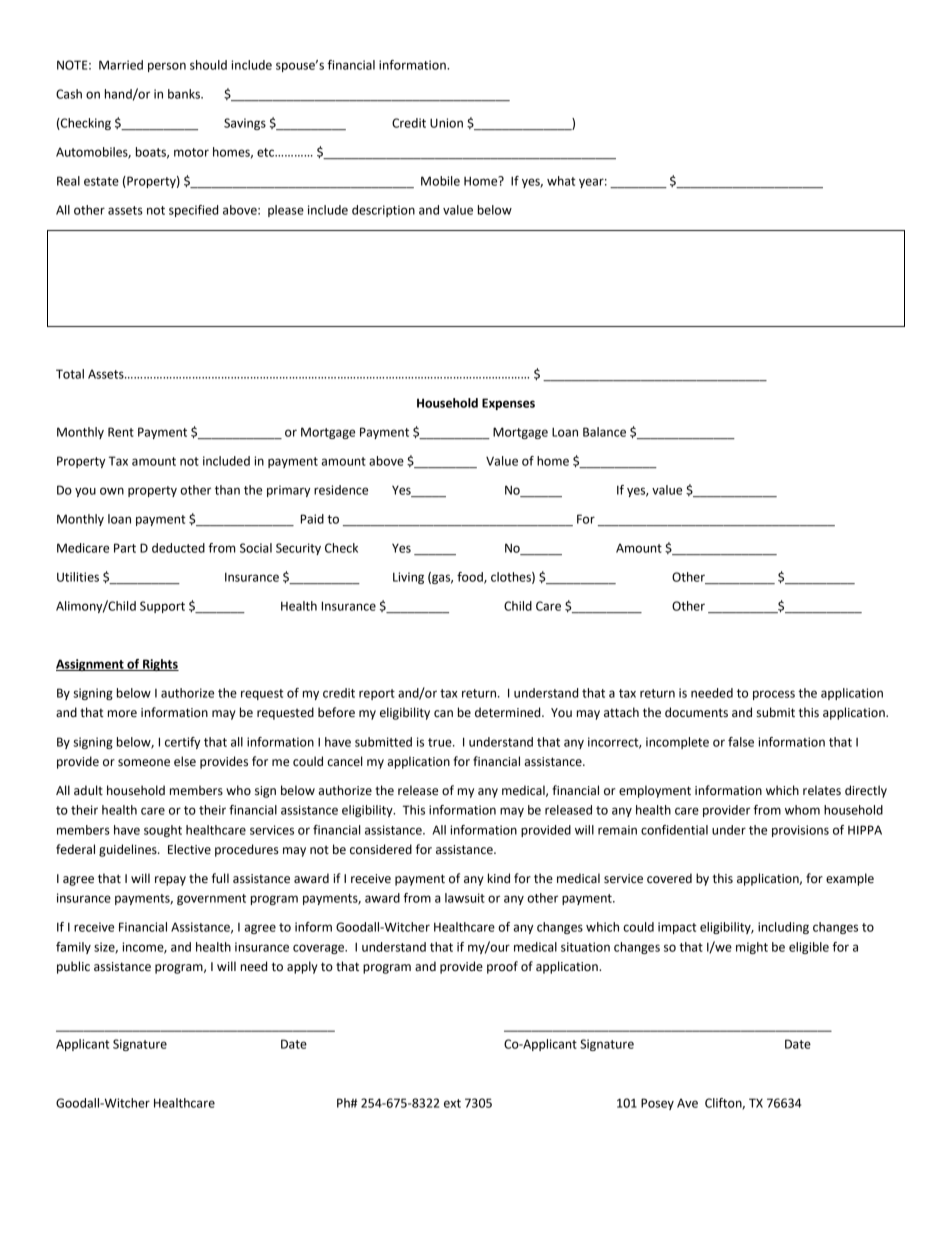  Describe the element at coordinates (446, 123) in the image. I see `Union` at that location.
